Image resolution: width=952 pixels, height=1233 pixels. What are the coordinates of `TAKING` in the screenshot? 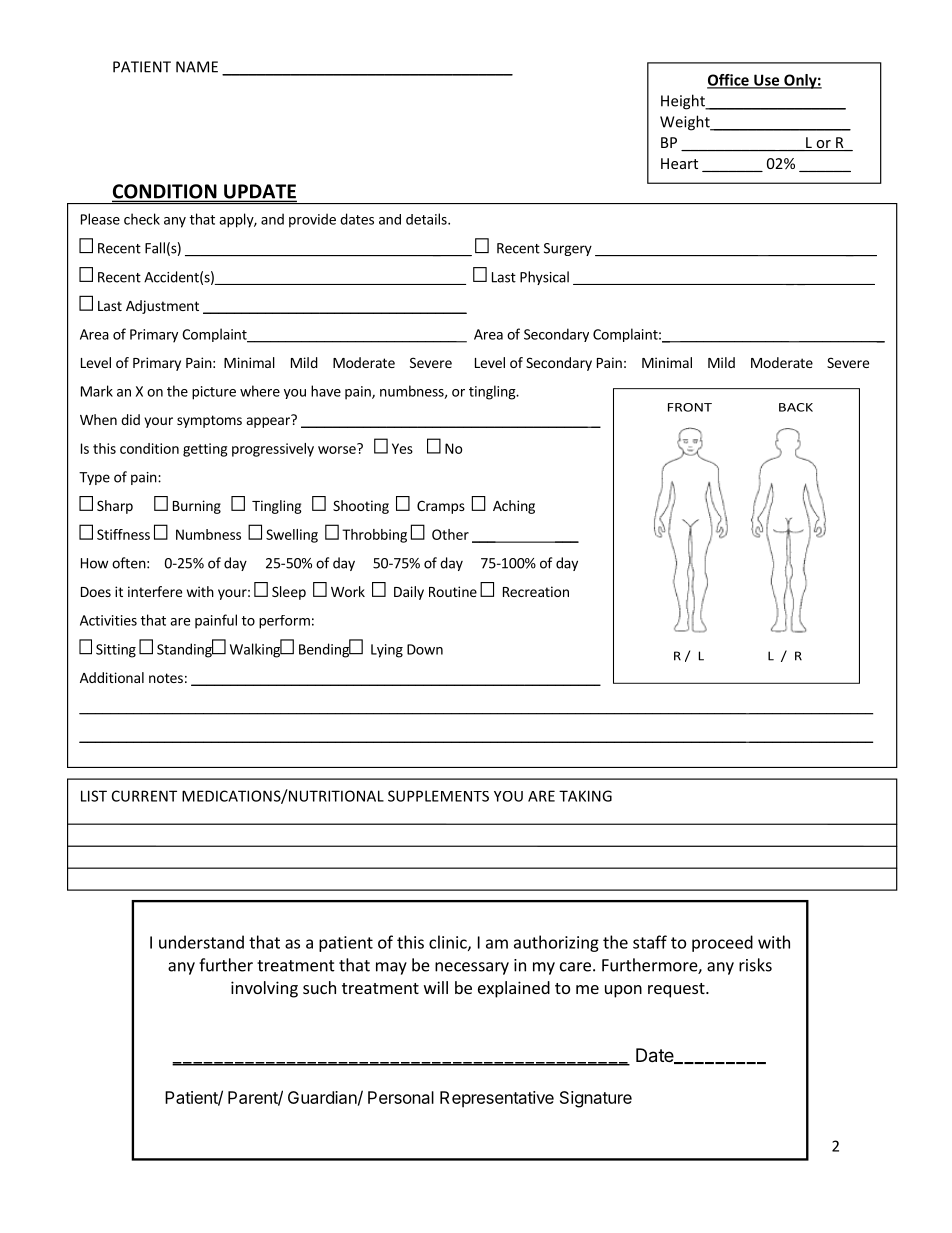 It's located at (585, 796).
